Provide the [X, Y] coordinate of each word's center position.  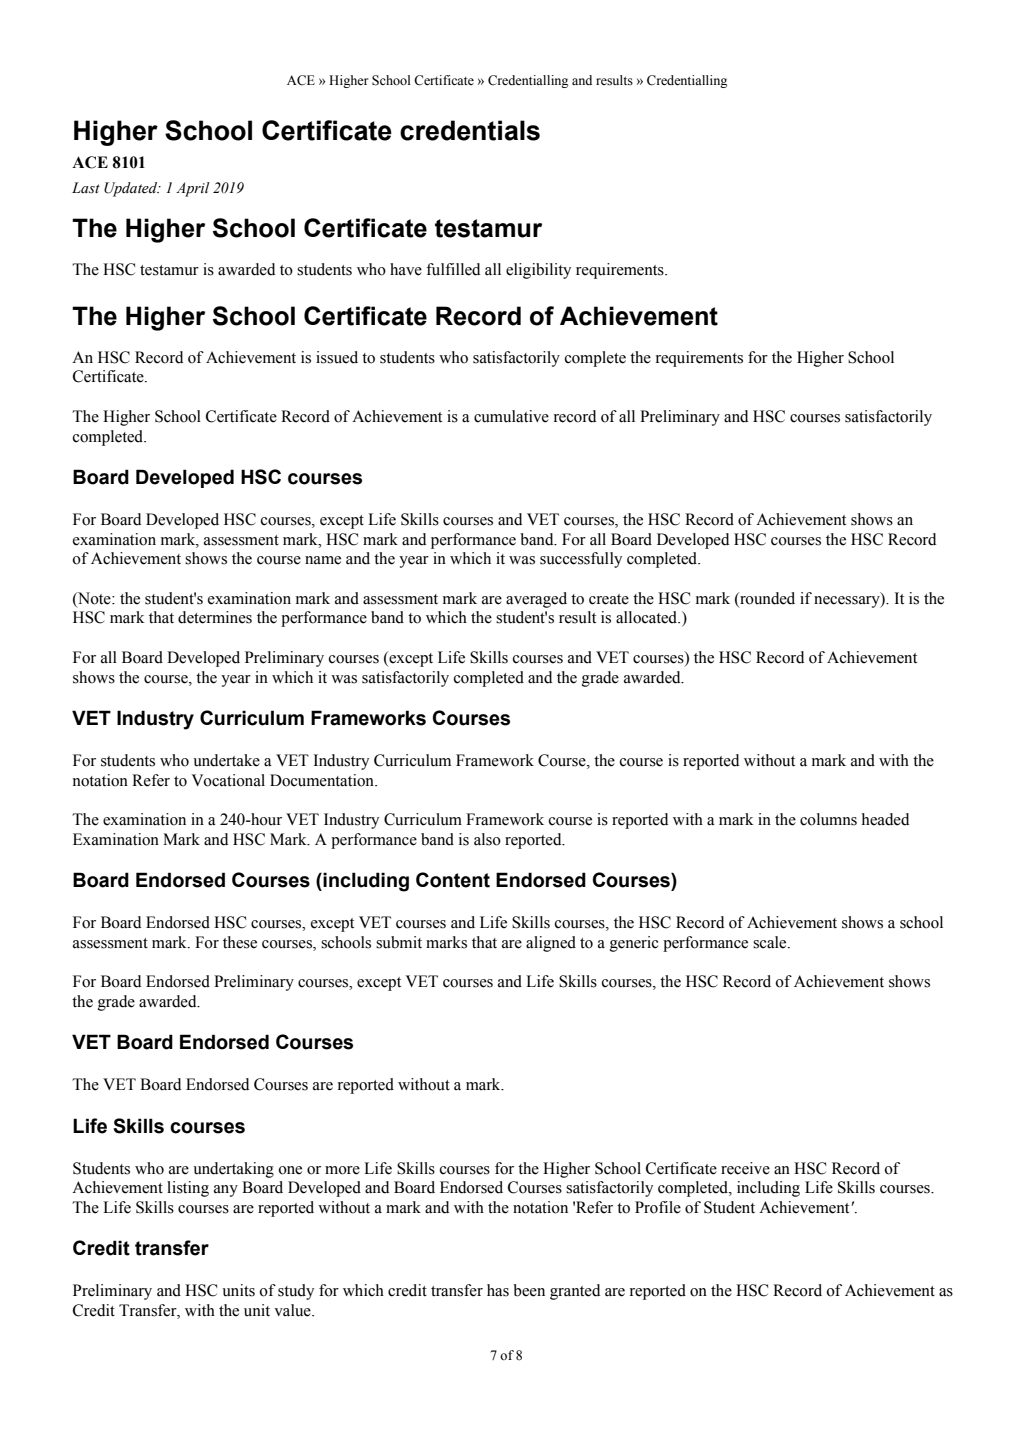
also [487, 839]
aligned [551, 944]
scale [771, 942]
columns [828, 819]
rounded [766, 598]
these [240, 942]
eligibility [538, 271]
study [296, 1292]
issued [337, 357]
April [193, 189]
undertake [226, 760]
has [498, 1290]
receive [745, 1168]
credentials [470, 130]
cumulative [511, 416]
